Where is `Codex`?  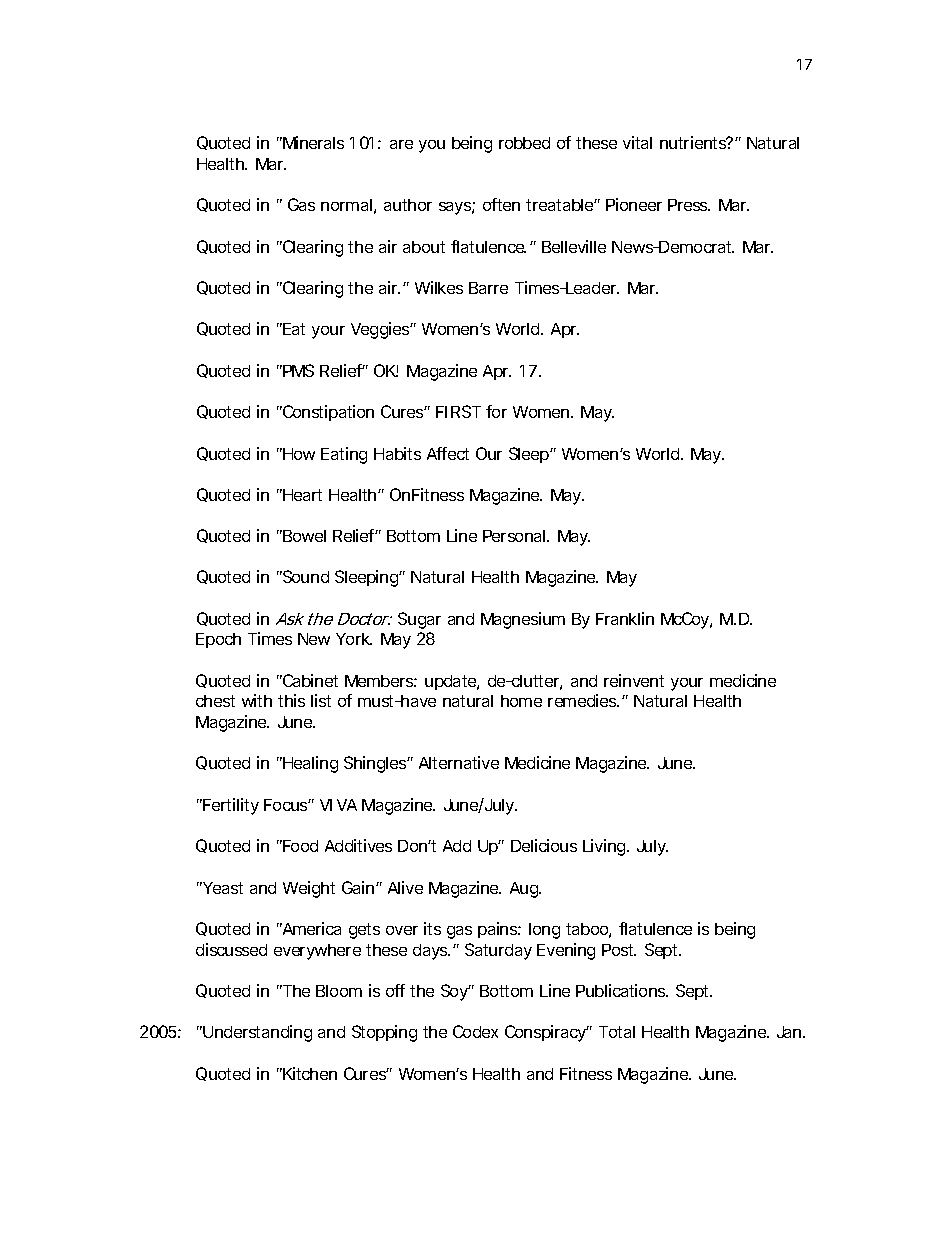
Codex is located at coordinates (475, 1031).
